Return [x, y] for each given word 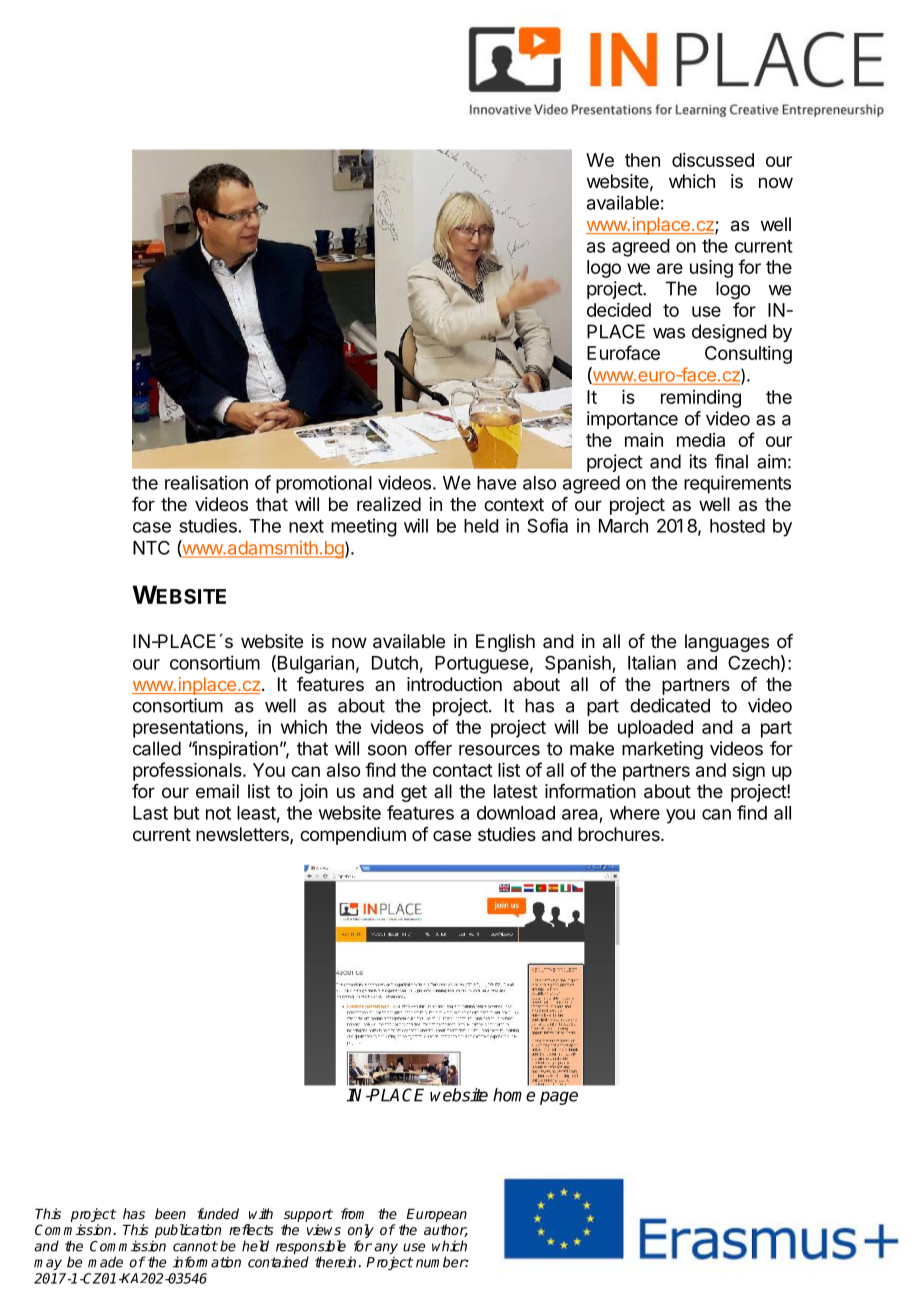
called [157, 748]
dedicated [670, 705]
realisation [206, 482]
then [642, 160]
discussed [713, 160]
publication [188, 1231]
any [386, 1250]
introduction [454, 684]
